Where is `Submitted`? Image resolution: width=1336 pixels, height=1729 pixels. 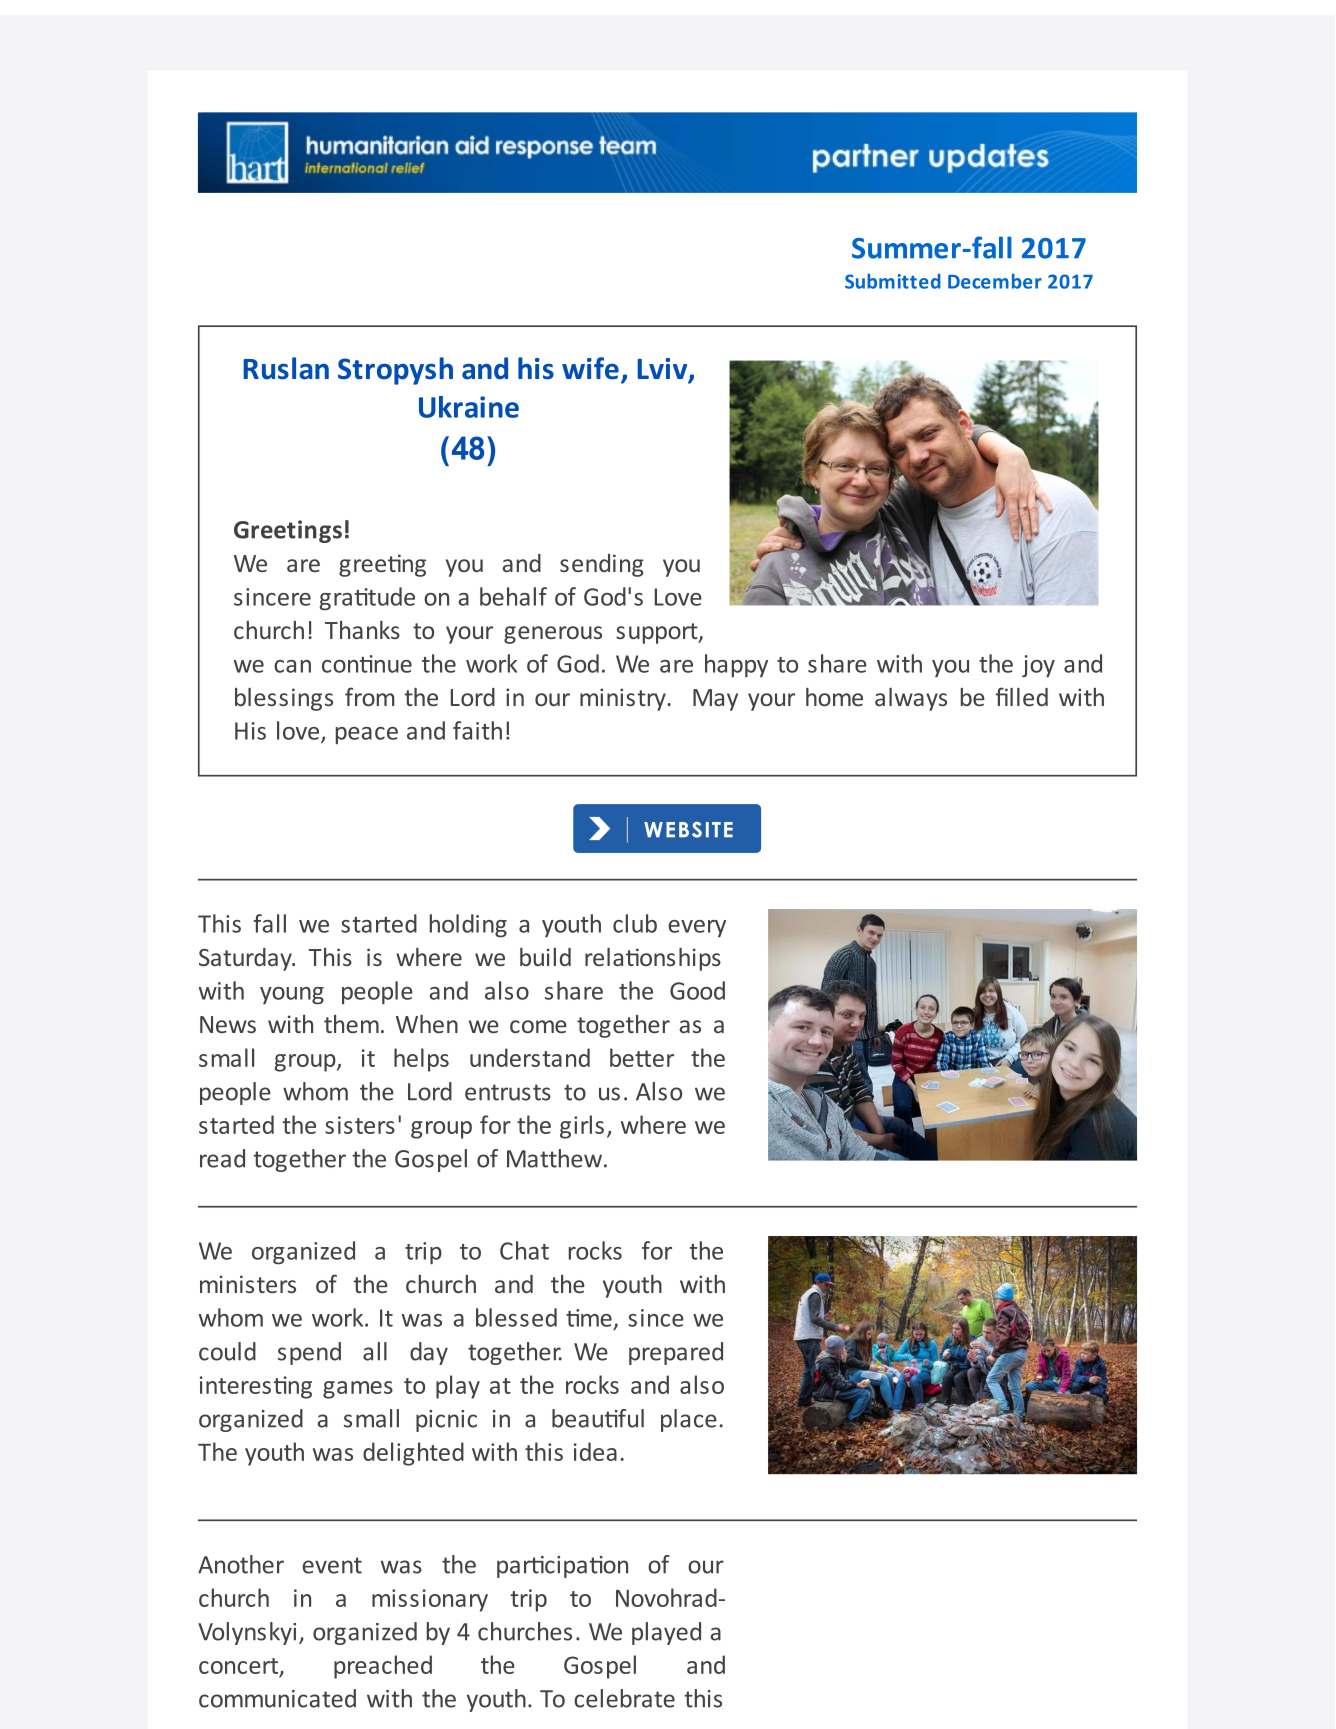 Submitted is located at coordinates (893, 281).
